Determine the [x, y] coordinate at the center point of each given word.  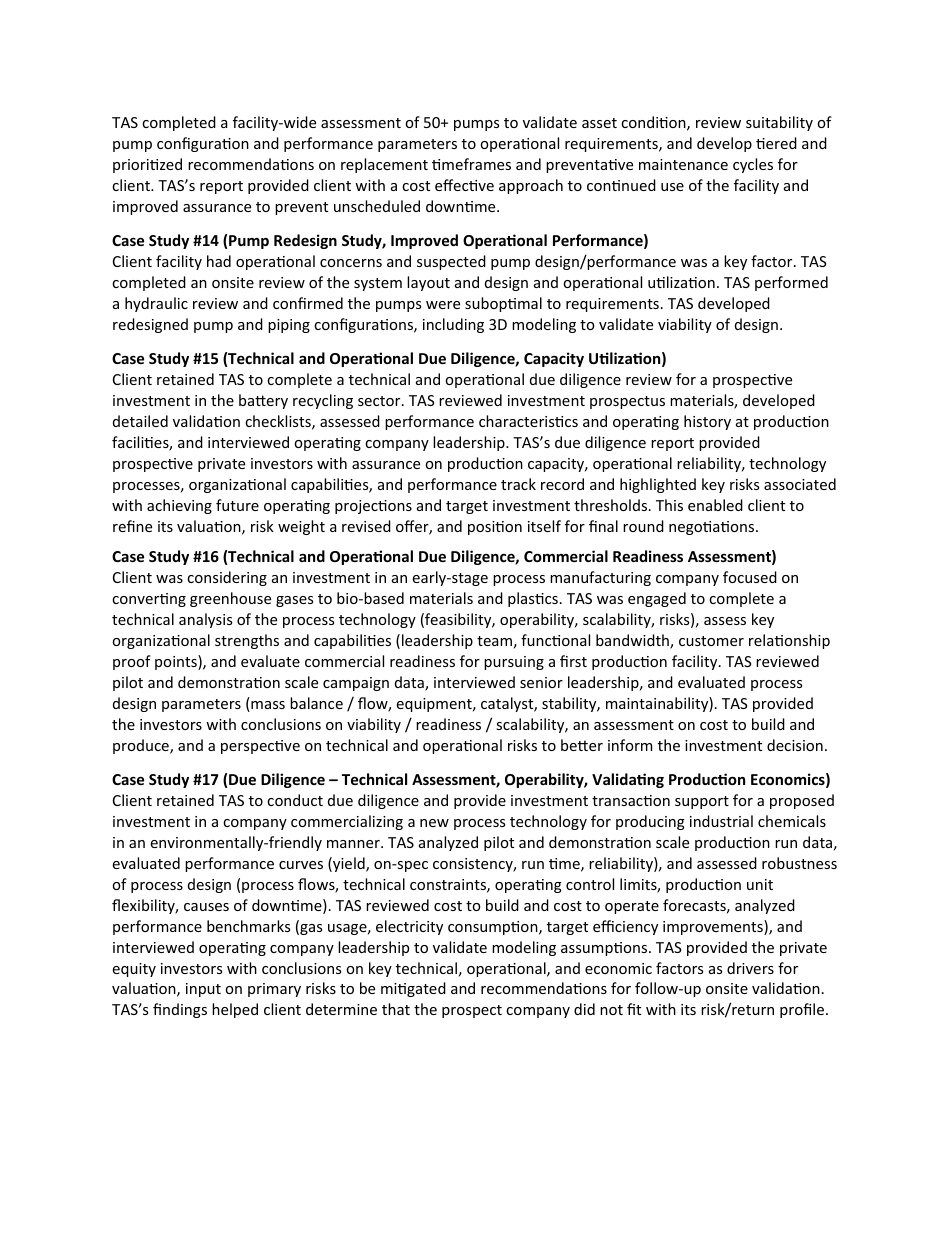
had [219, 261]
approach [531, 186]
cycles [753, 165]
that [396, 1009]
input [203, 990]
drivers [750, 968]
